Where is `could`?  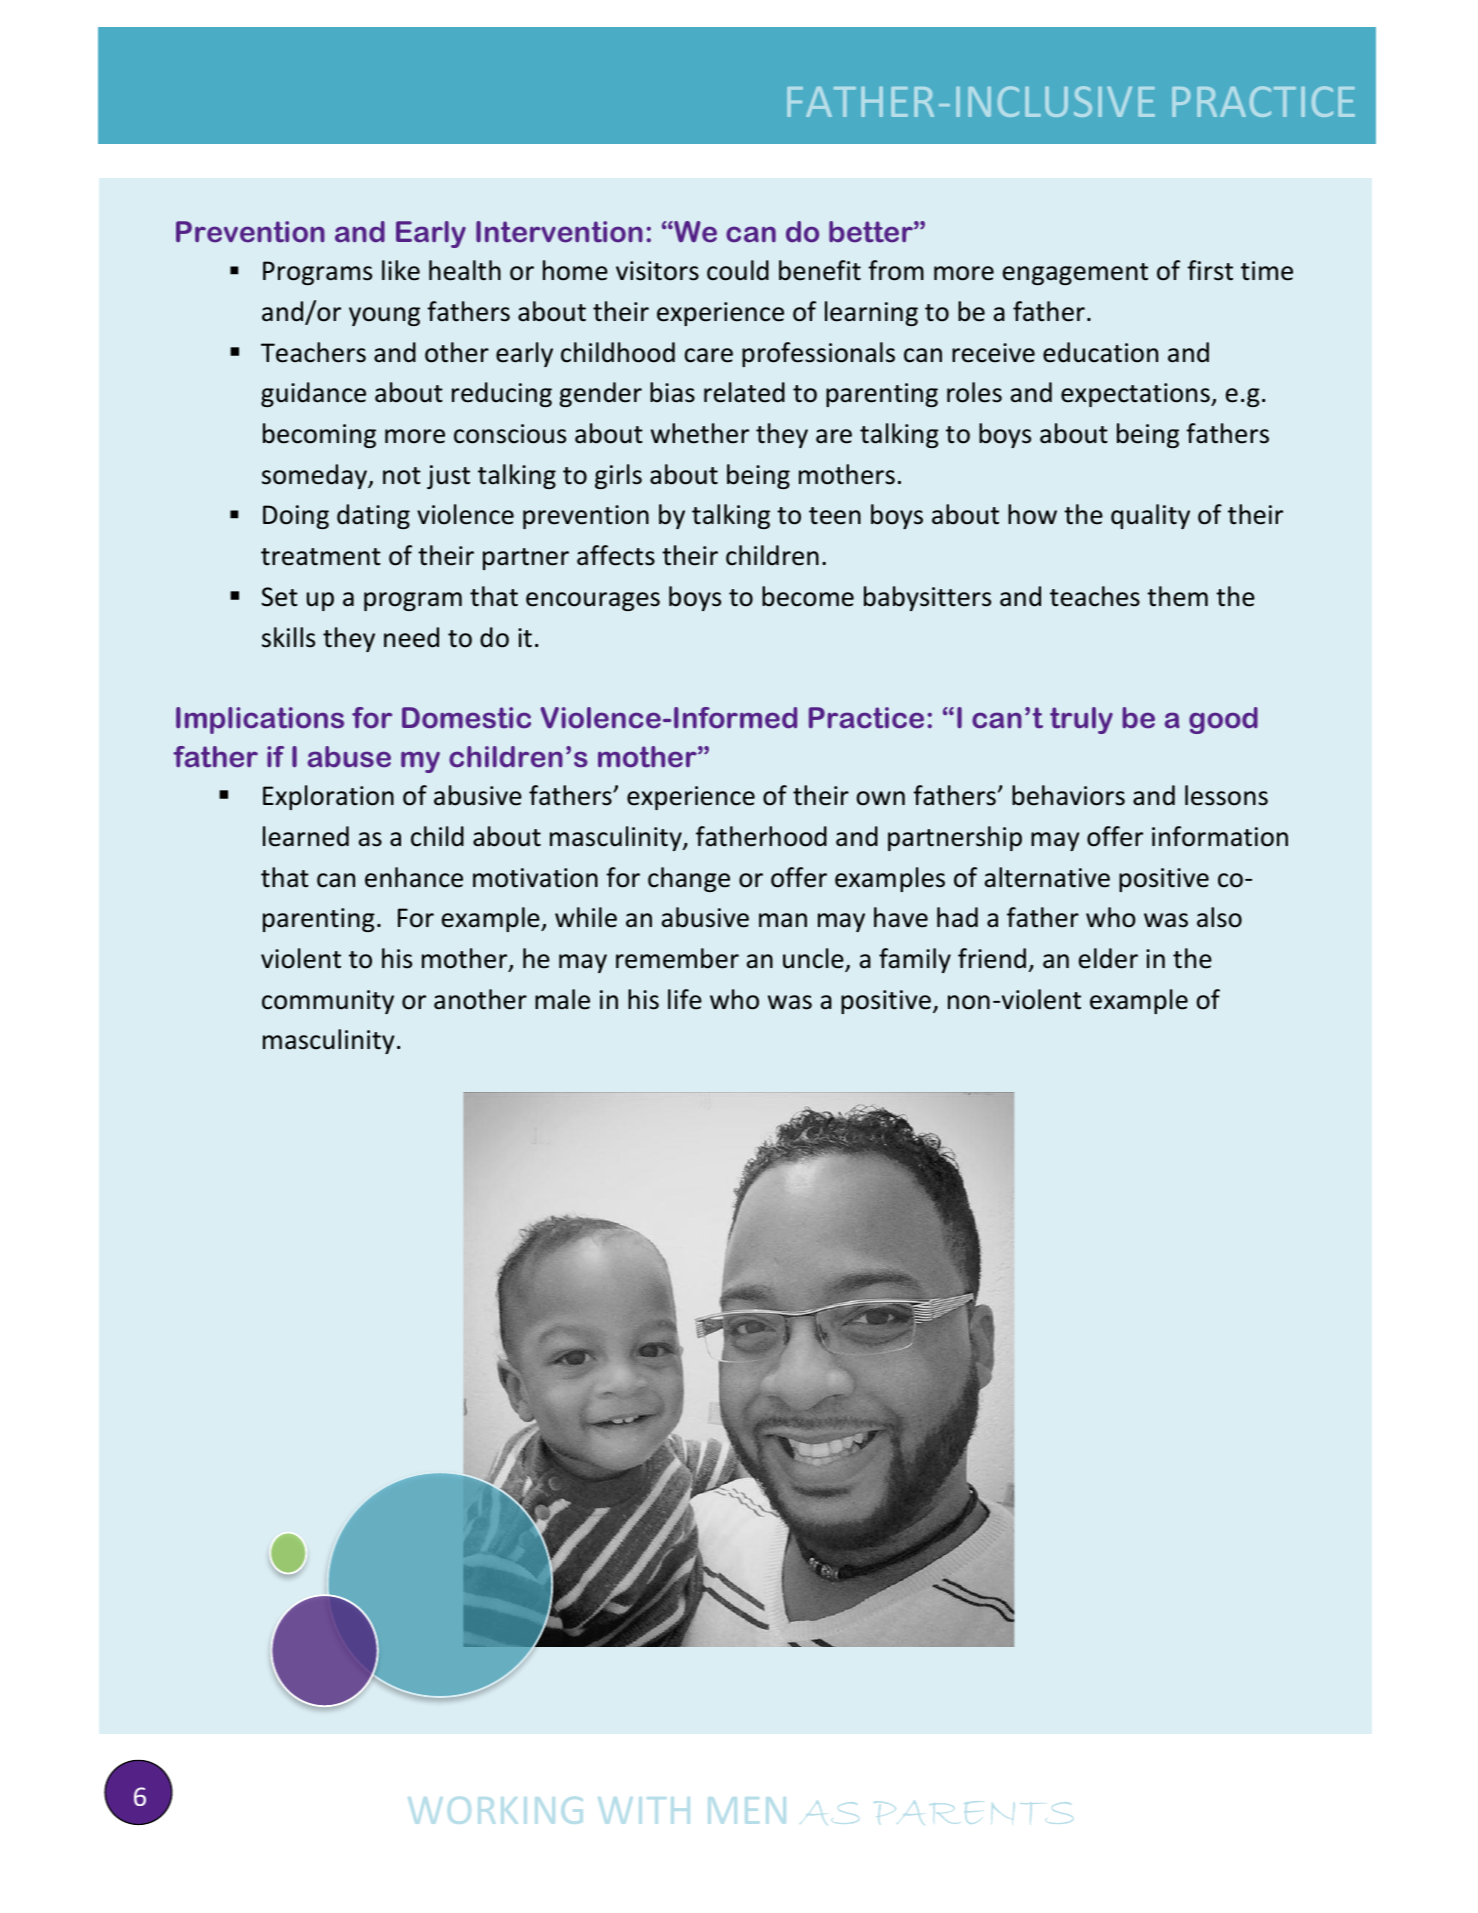 could is located at coordinates (738, 270).
